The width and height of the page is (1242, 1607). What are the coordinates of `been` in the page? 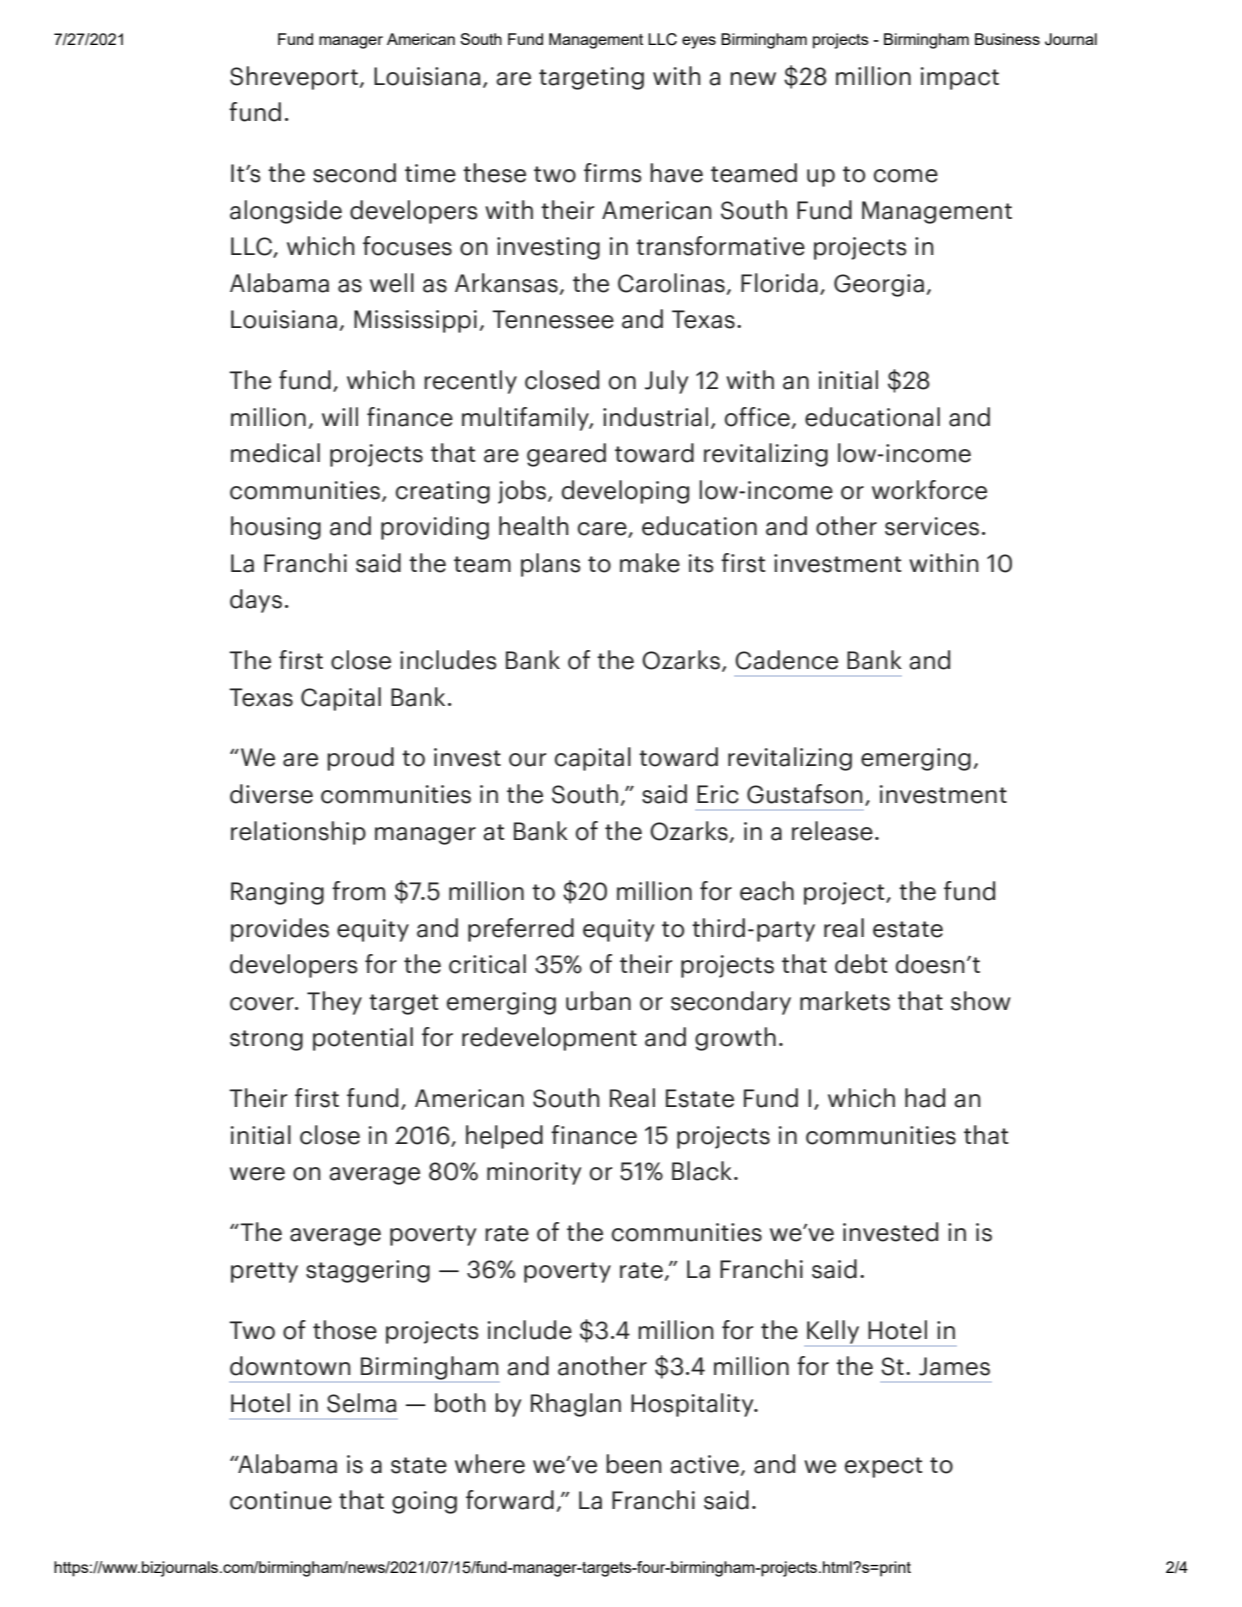 It's located at (634, 1464).
